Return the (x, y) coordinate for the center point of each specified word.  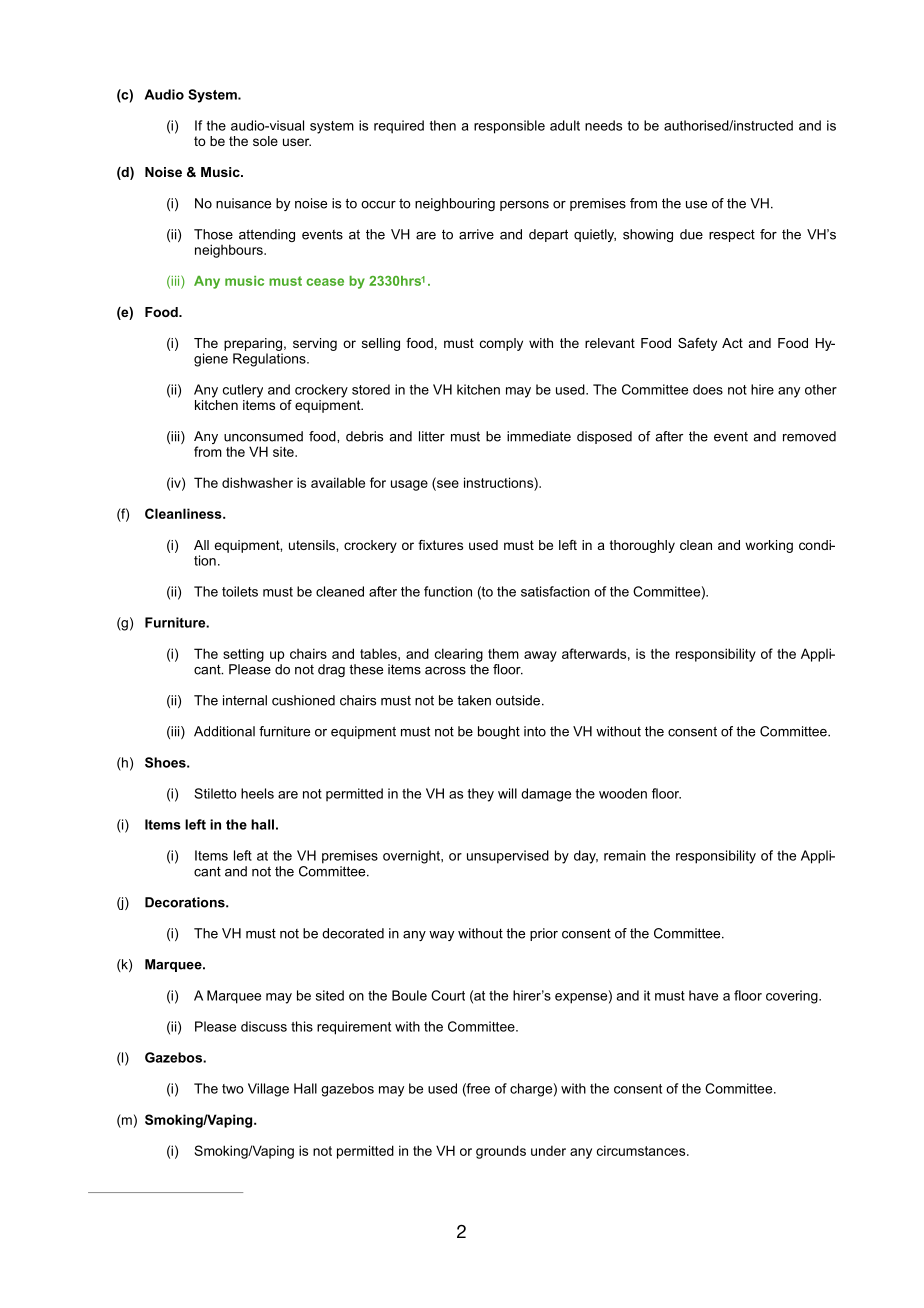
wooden (623, 793)
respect (732, 236)
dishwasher (257, 482)
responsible (509, 127)
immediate (539, 436)
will (507, 793)
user (297, 142)
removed (809, 436)
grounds (501, 1152)
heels (257, 793)
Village (268, 1090)
